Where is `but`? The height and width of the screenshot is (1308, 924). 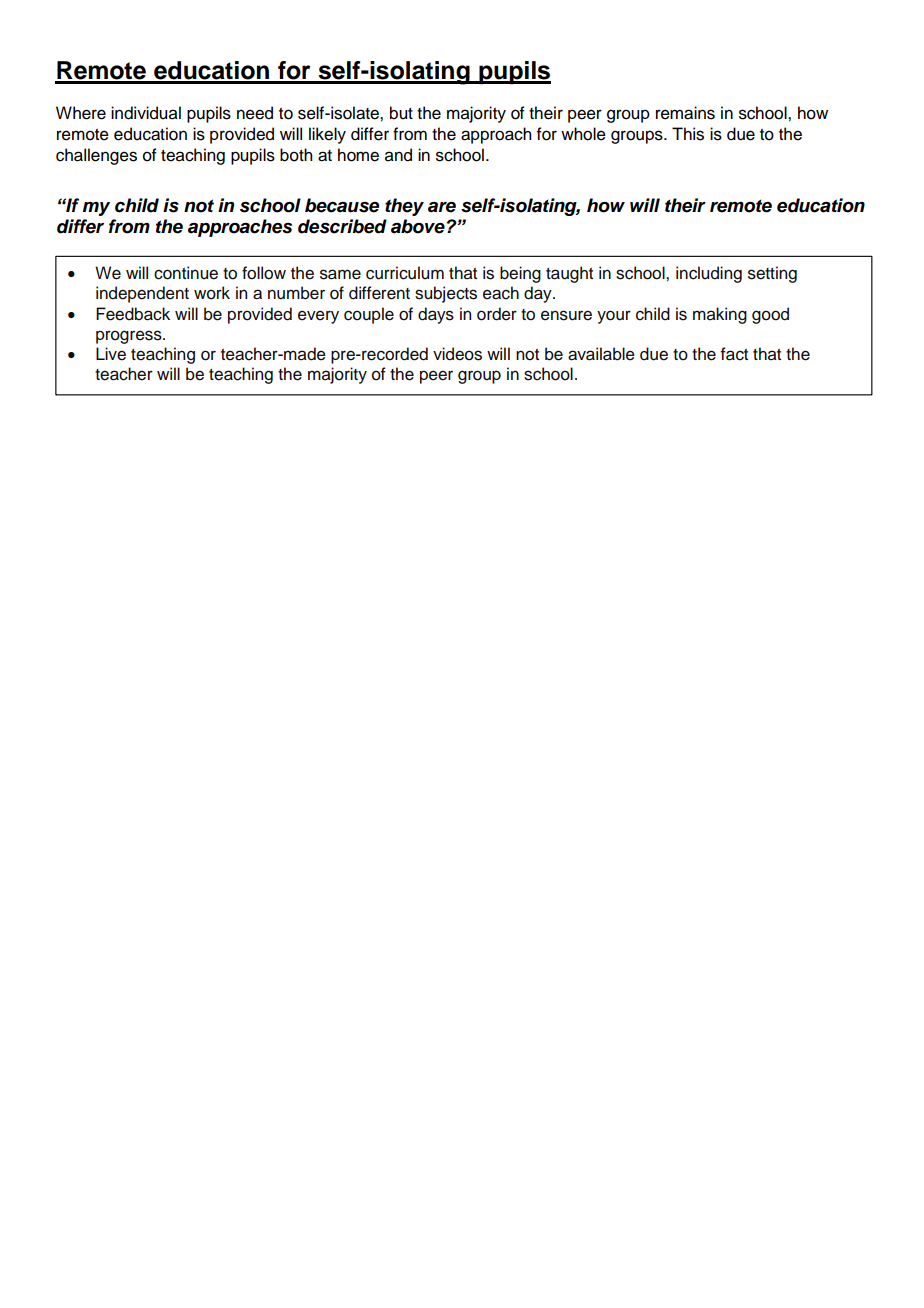 but is located at coordinates (401, 113).
